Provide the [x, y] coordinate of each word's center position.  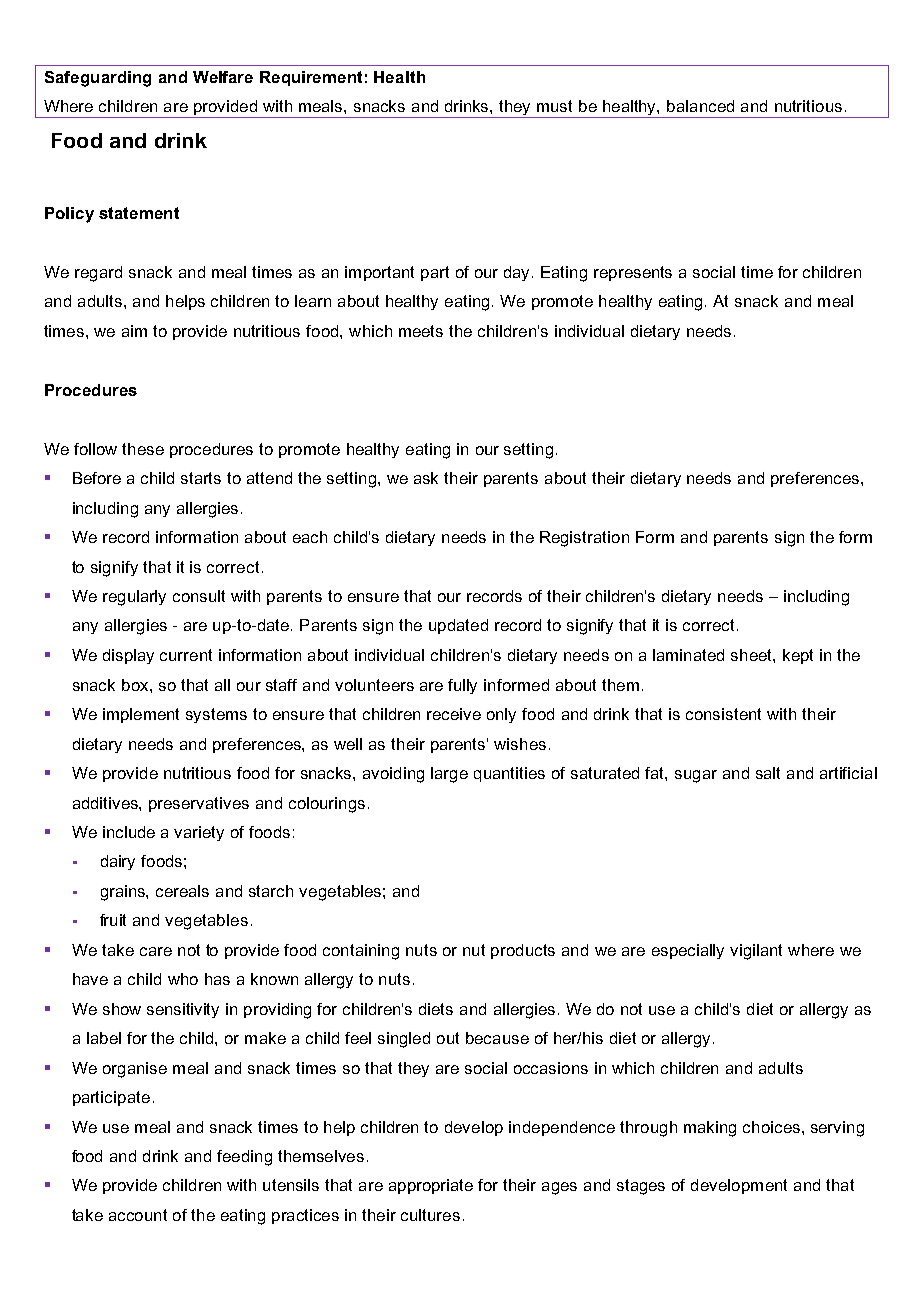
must [554, 106]
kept [798, 656]
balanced [700, 106]
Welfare [223, 77]
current [186, 655]
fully [462, 686]
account [138, 1215]
